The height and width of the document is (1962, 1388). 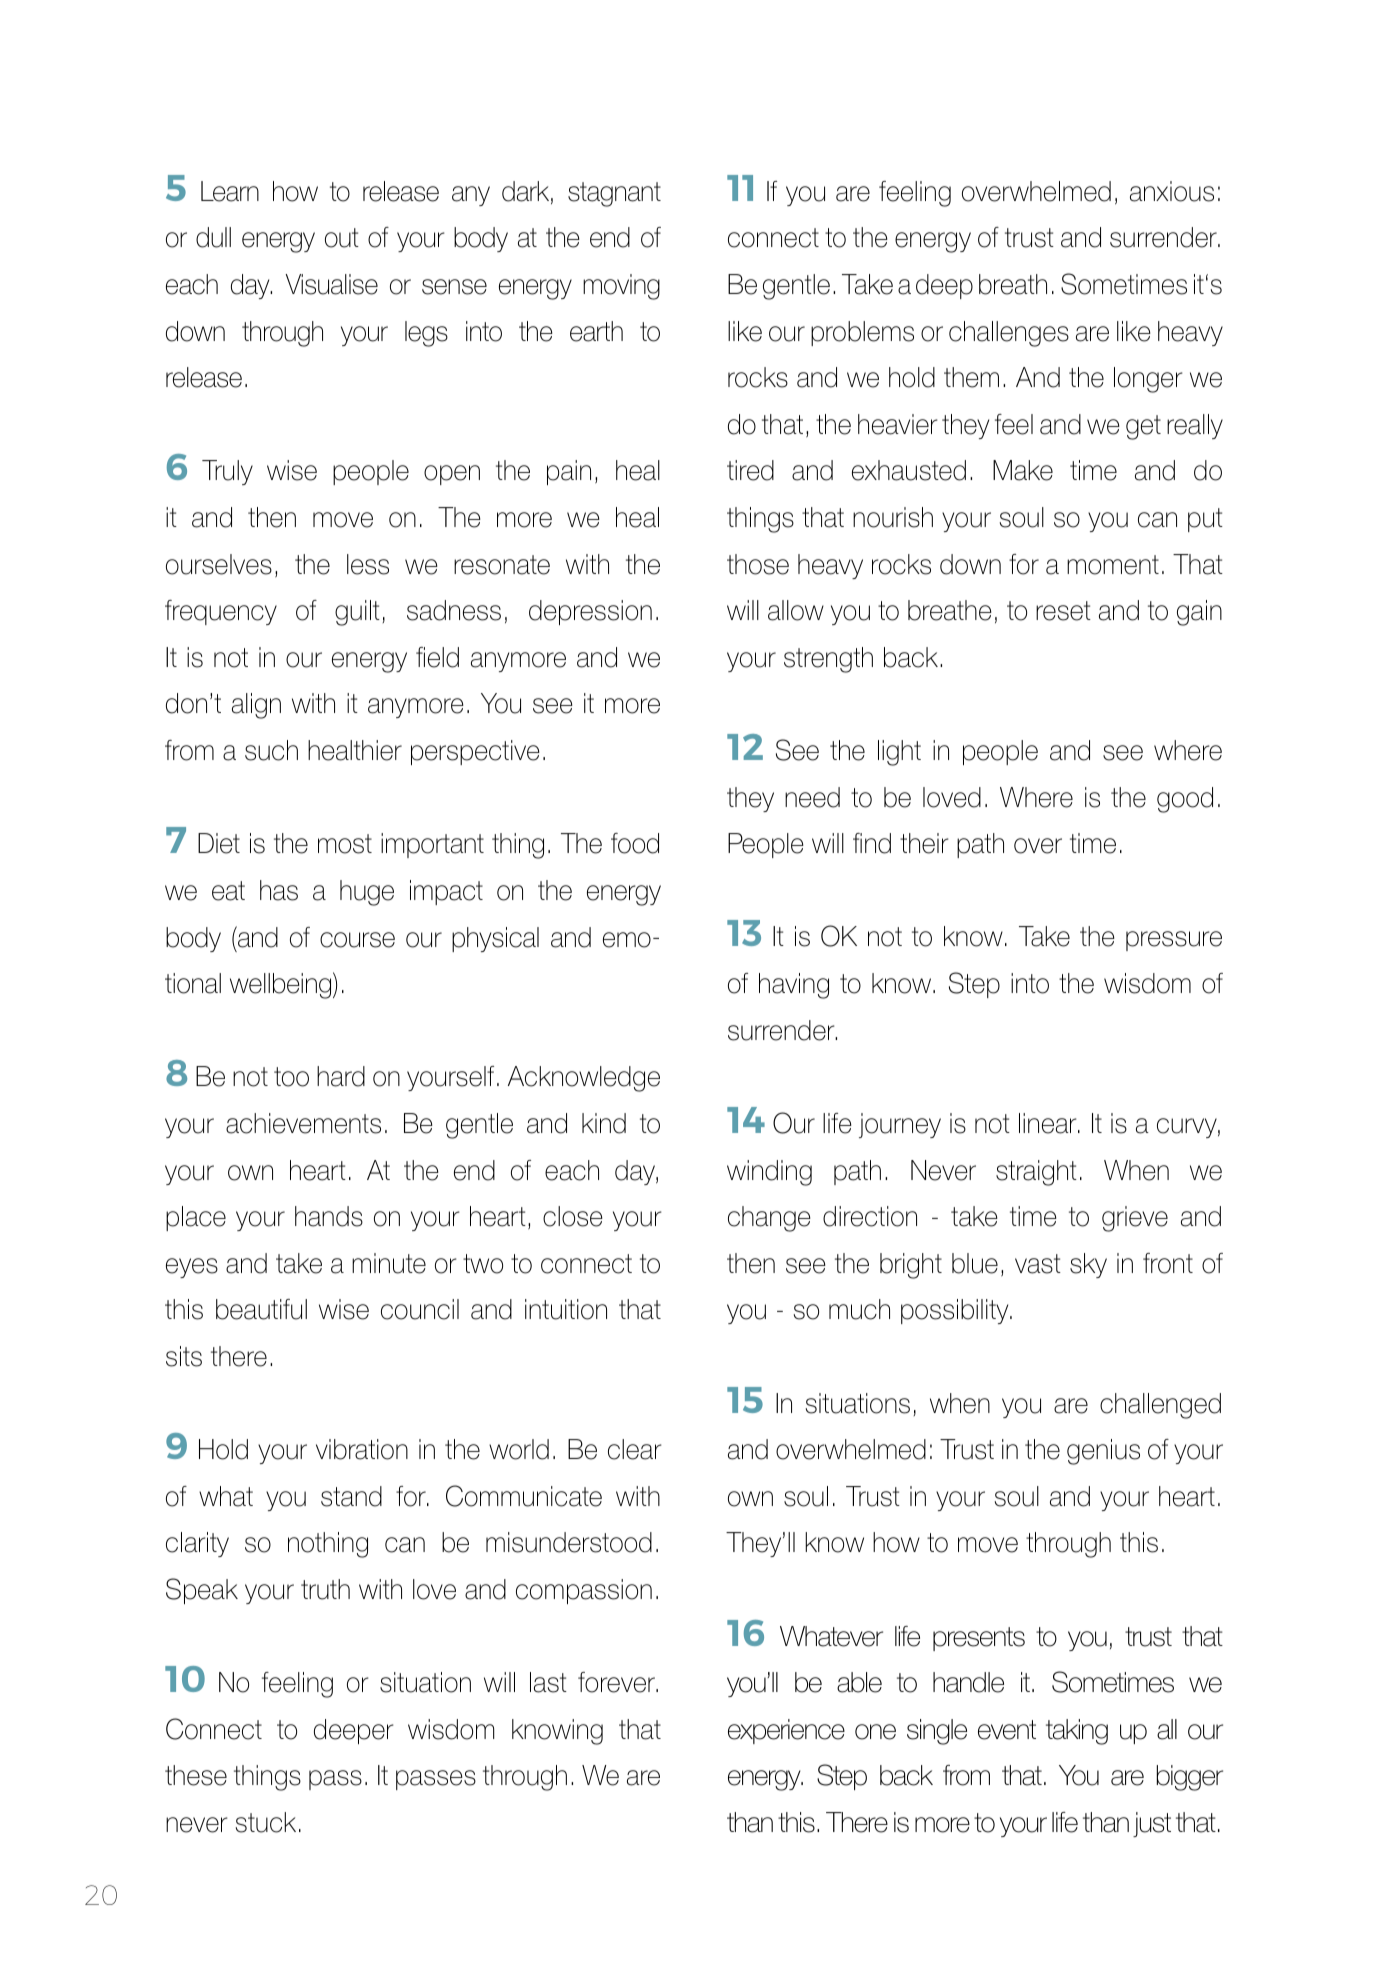 What do you see at coordinates (1077, 1732) in the document?
I see `taking` at bounding box center [1077, 1732].
